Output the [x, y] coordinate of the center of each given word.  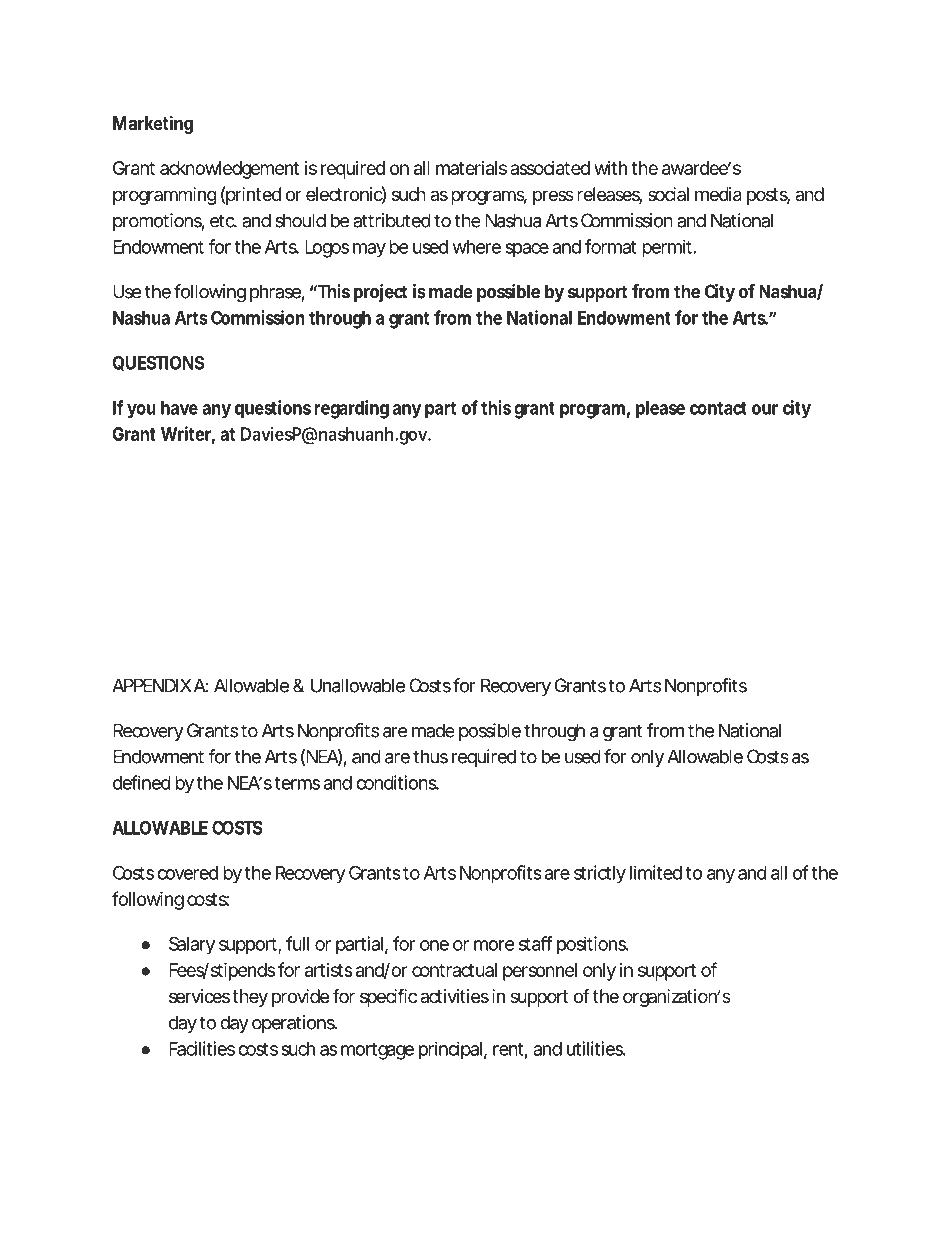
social [668, 194]
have [179, 408]
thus [430, 756]
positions [592, 945]
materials [471, 168]
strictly [600, 874]
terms [297, 783]
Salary [192, 945]
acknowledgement [229, 170]
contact [718, 408]
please [660, 410]
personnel [540, 972]
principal [450, 1050]
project [380, 293]
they [250, 998]
